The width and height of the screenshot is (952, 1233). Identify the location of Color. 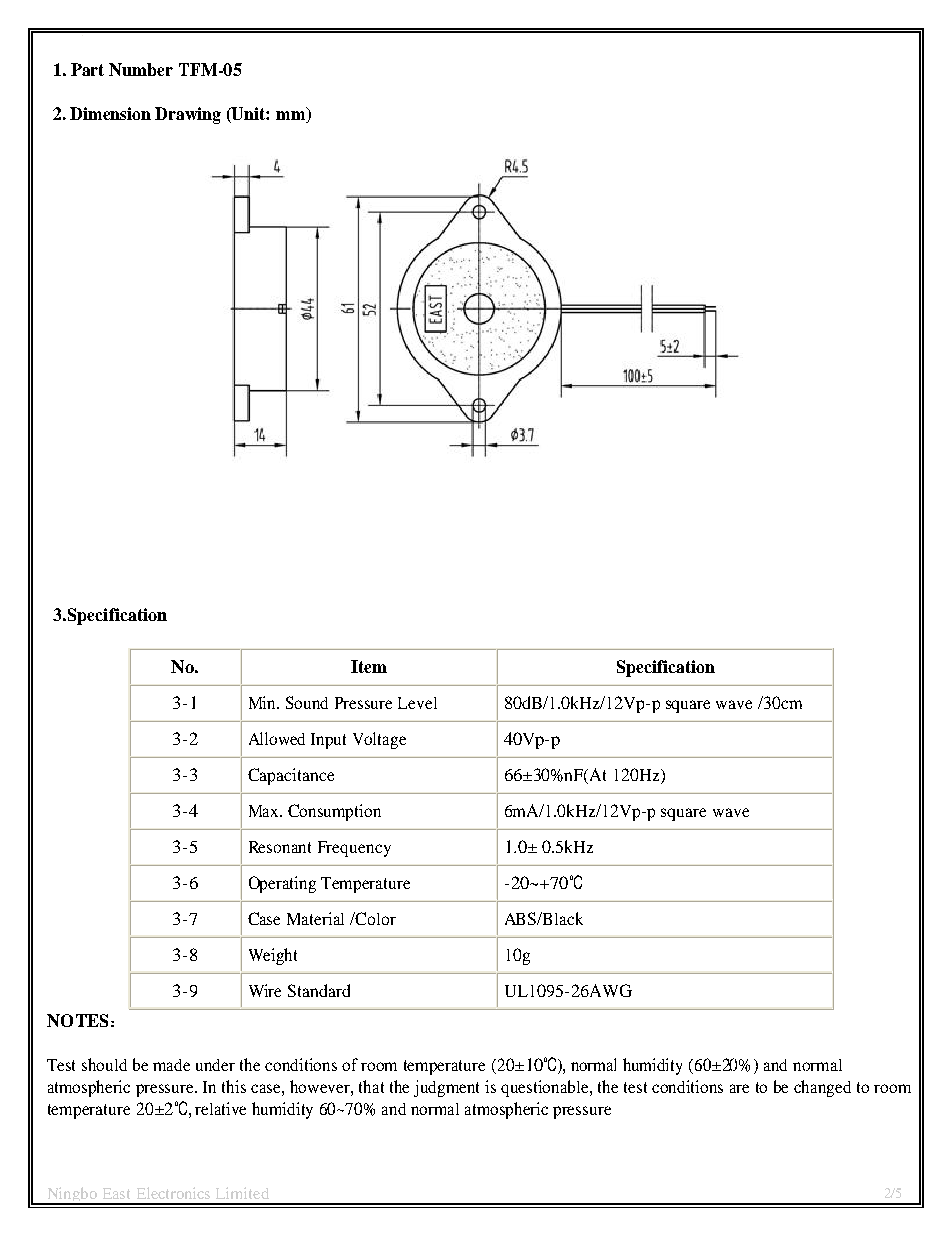
(375, 918).
